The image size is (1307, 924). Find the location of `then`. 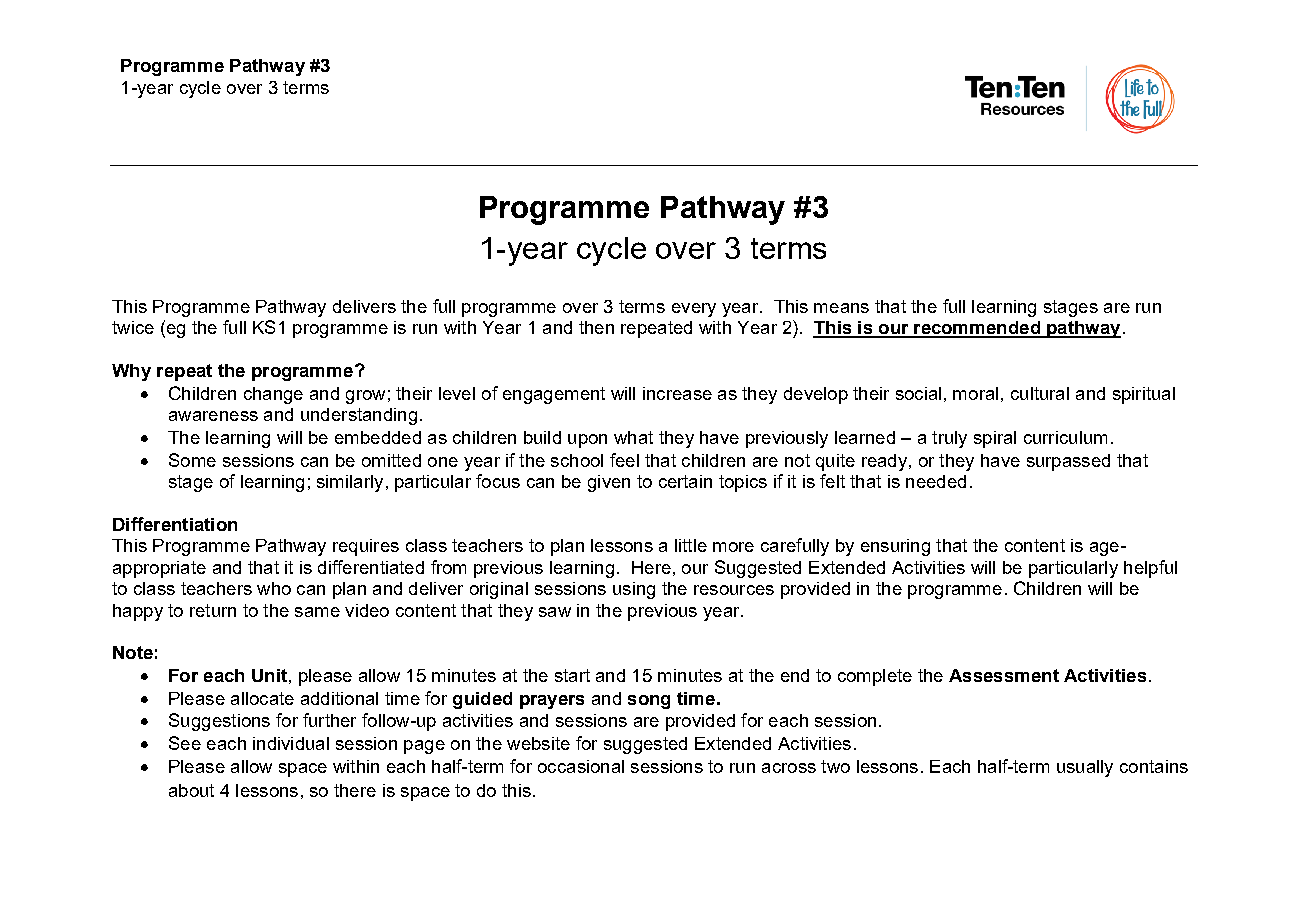

then is located at coordinates (596, 327).
